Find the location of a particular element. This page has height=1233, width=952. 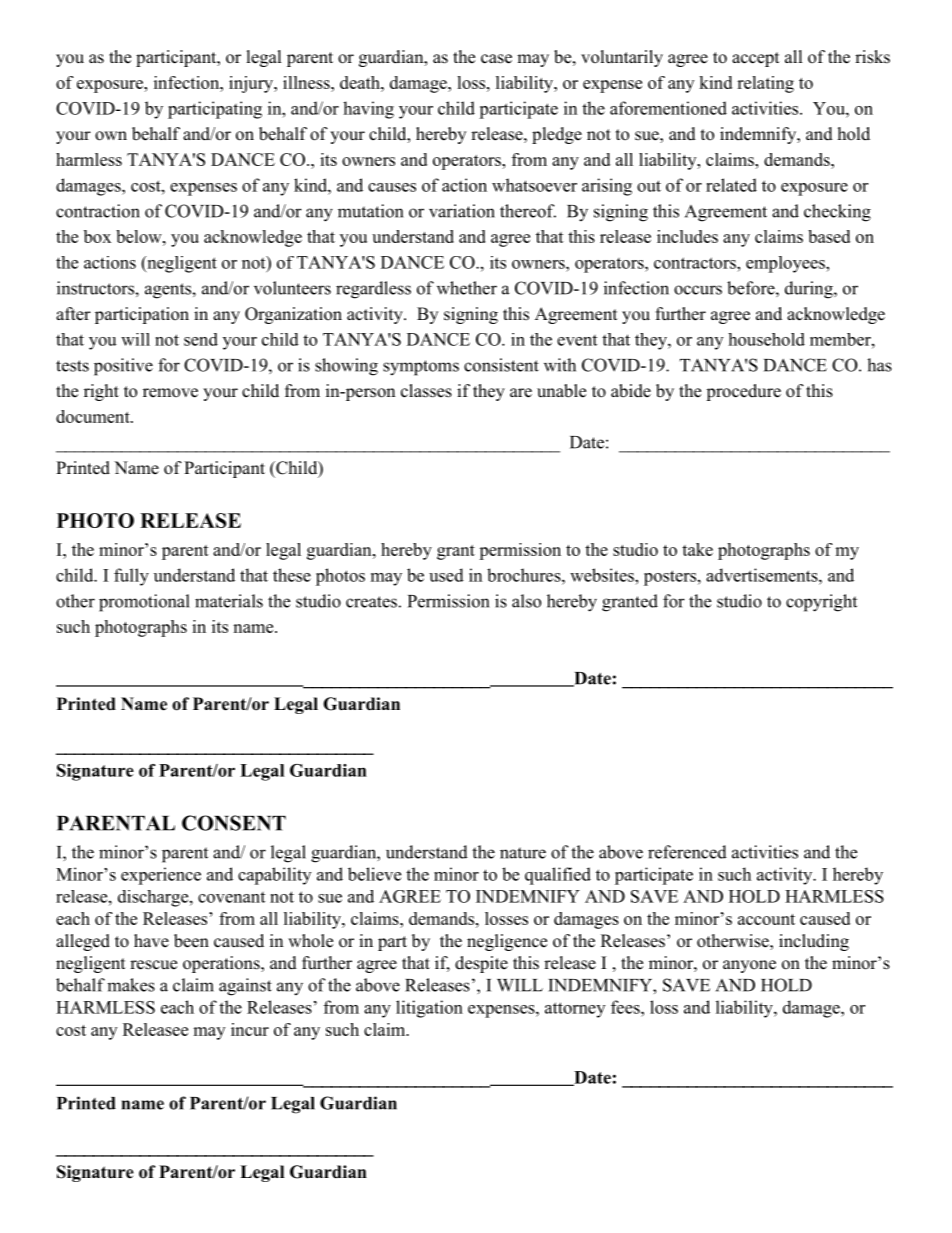

injury is located at coordinates (252, 84).
